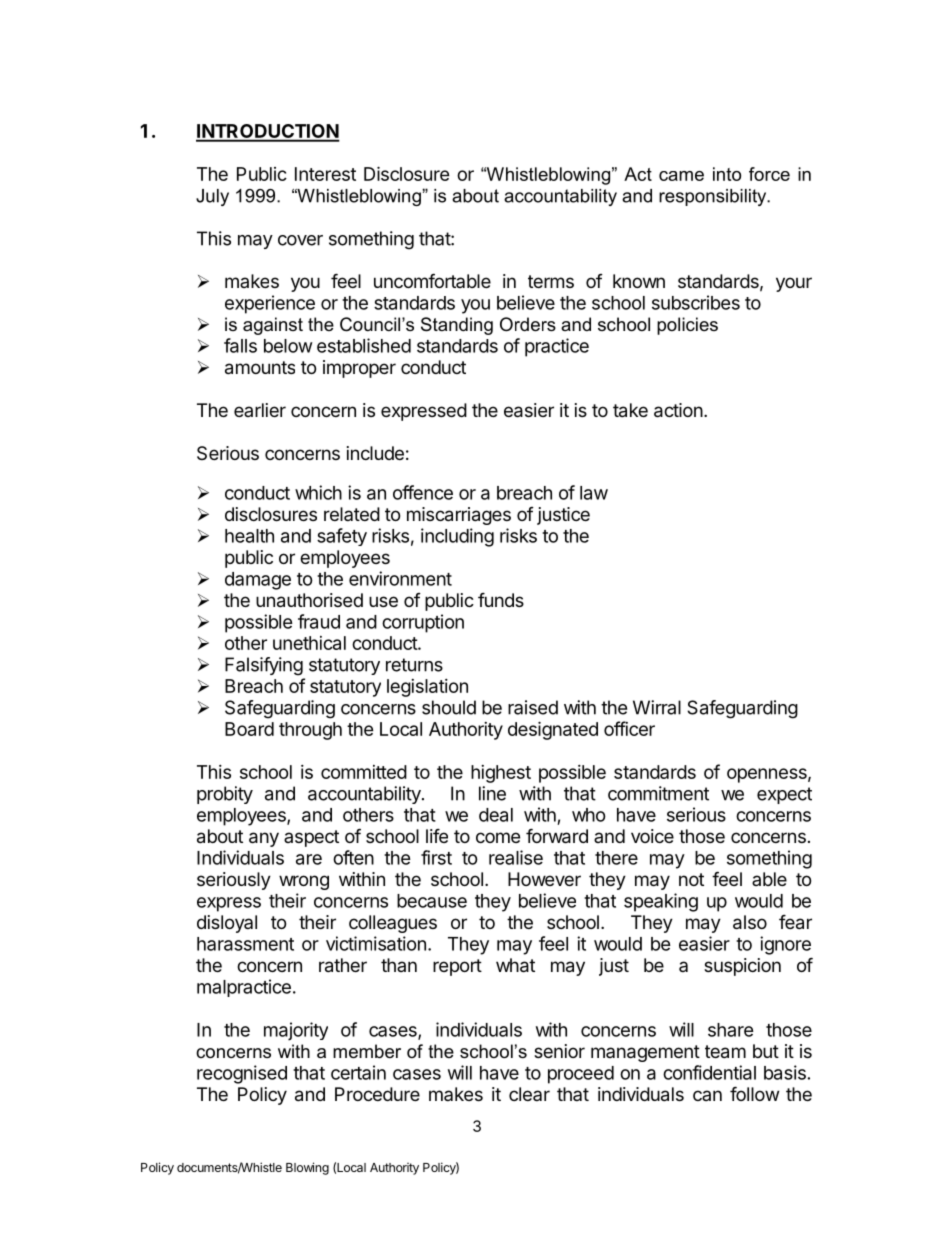 The width and height of the screenshot is (952, 1233). Describe the element at coordinates (268, 132) in the screenshot. I see `INTRODUCTION` at that location.
